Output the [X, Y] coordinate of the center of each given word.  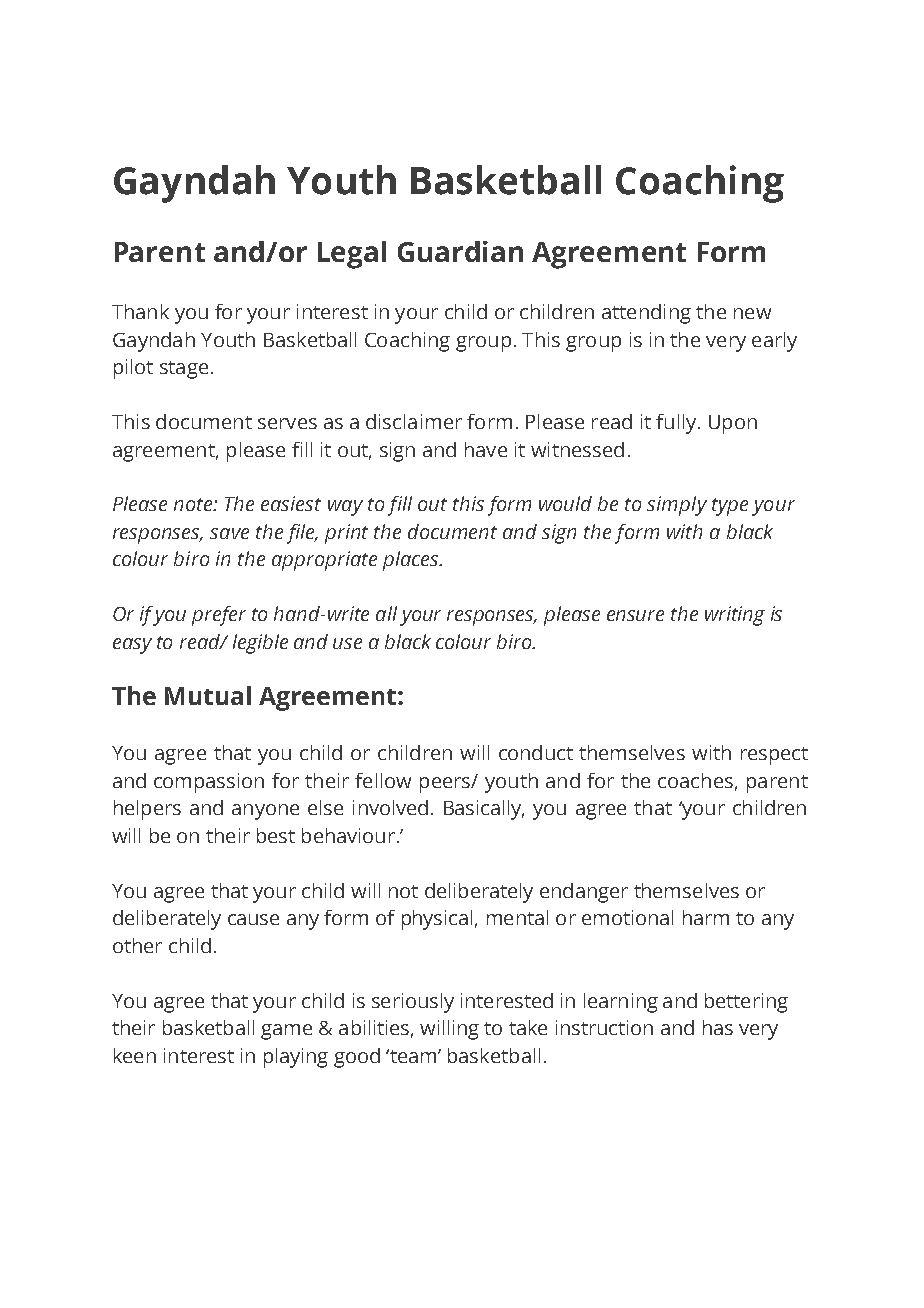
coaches [695, 780]
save [229, 533]
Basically [484, 810]
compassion [209, 783]
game [286, 1032]
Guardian [460, 251]
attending [646, 314]
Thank [140, 311]
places [412, 561]
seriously [413, 1003]
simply [677, 506]
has [718, 1027]
